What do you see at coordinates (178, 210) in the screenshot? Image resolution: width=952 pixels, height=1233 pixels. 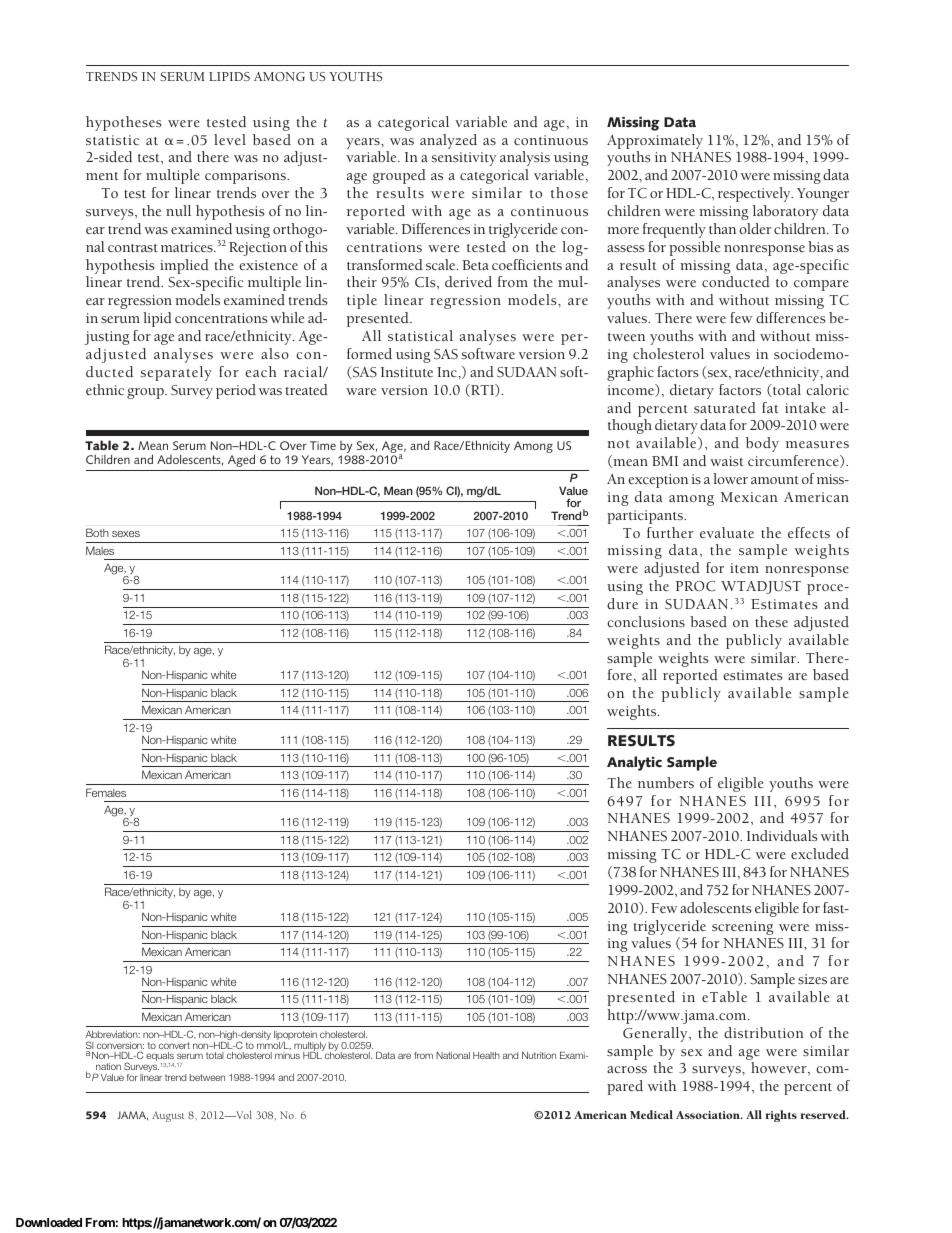 I see `null` at bounding box center [178, 210].
